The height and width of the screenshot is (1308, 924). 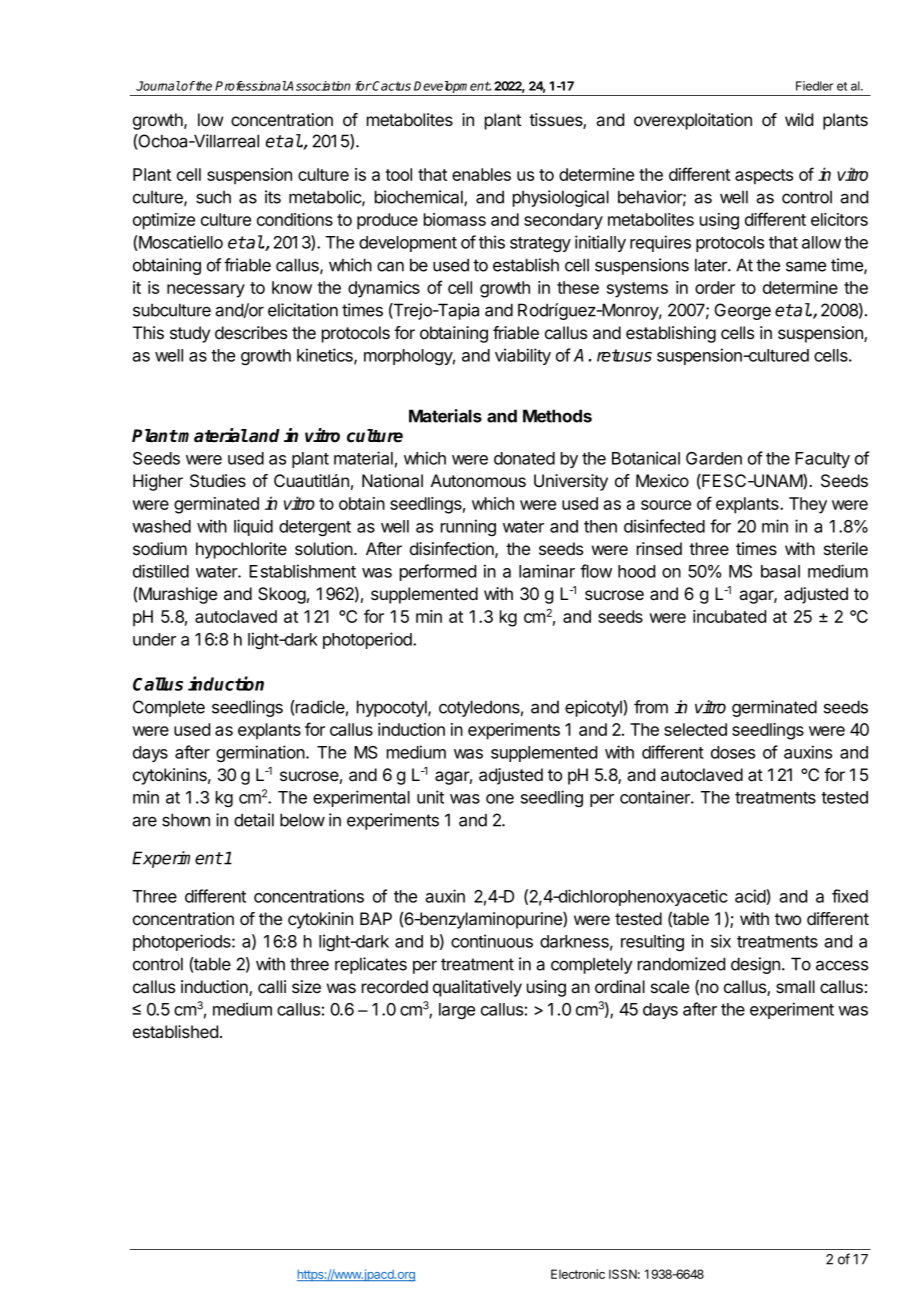 What do you see at coordinates (523, 356) in the screenshot?
I see `viability` at bounding box center [523, 356].
